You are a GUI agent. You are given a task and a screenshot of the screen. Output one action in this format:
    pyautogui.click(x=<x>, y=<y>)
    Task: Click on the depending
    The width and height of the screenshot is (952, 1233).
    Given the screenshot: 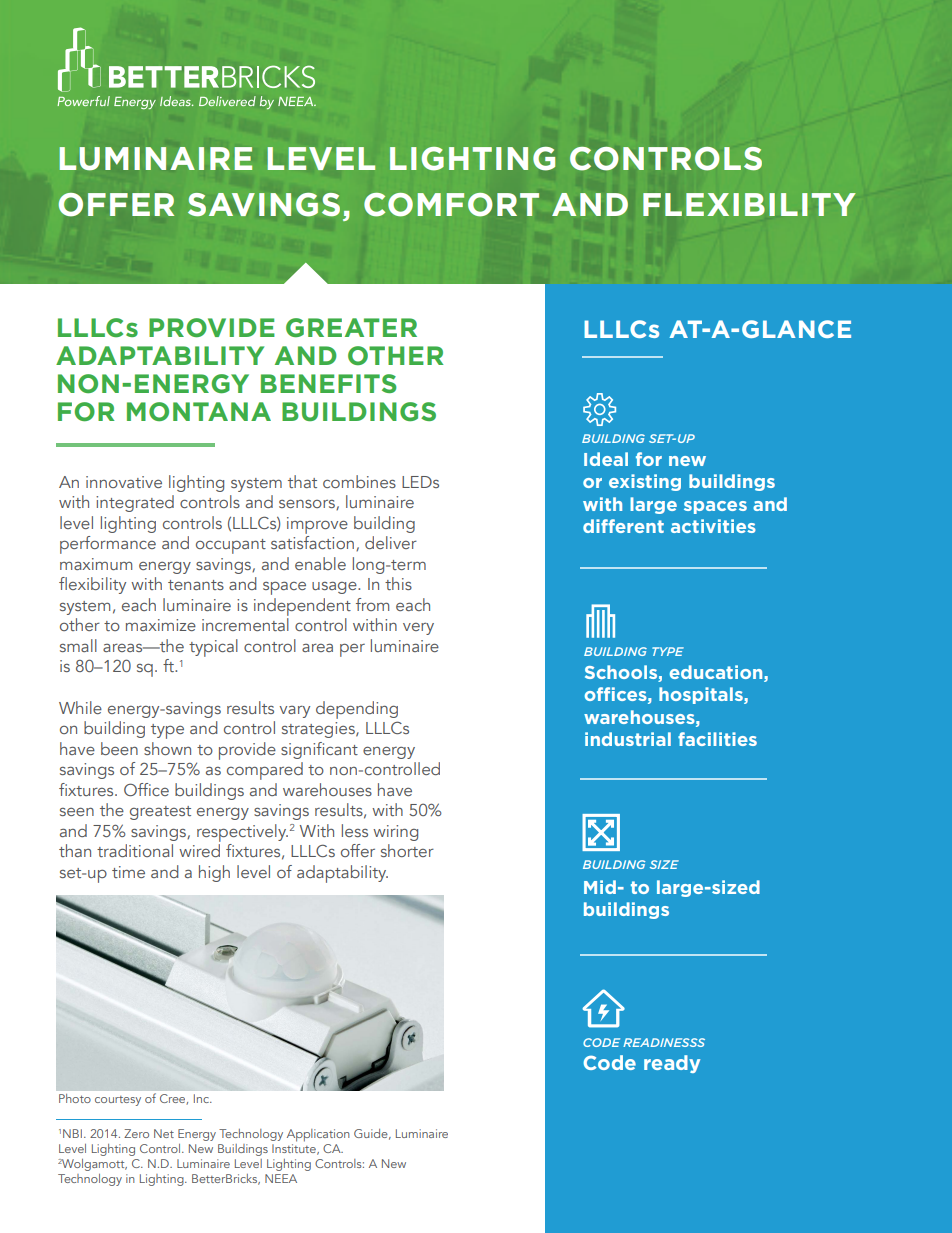 What is the action you would take?
    pyautogui.click(x=357, y=710)
